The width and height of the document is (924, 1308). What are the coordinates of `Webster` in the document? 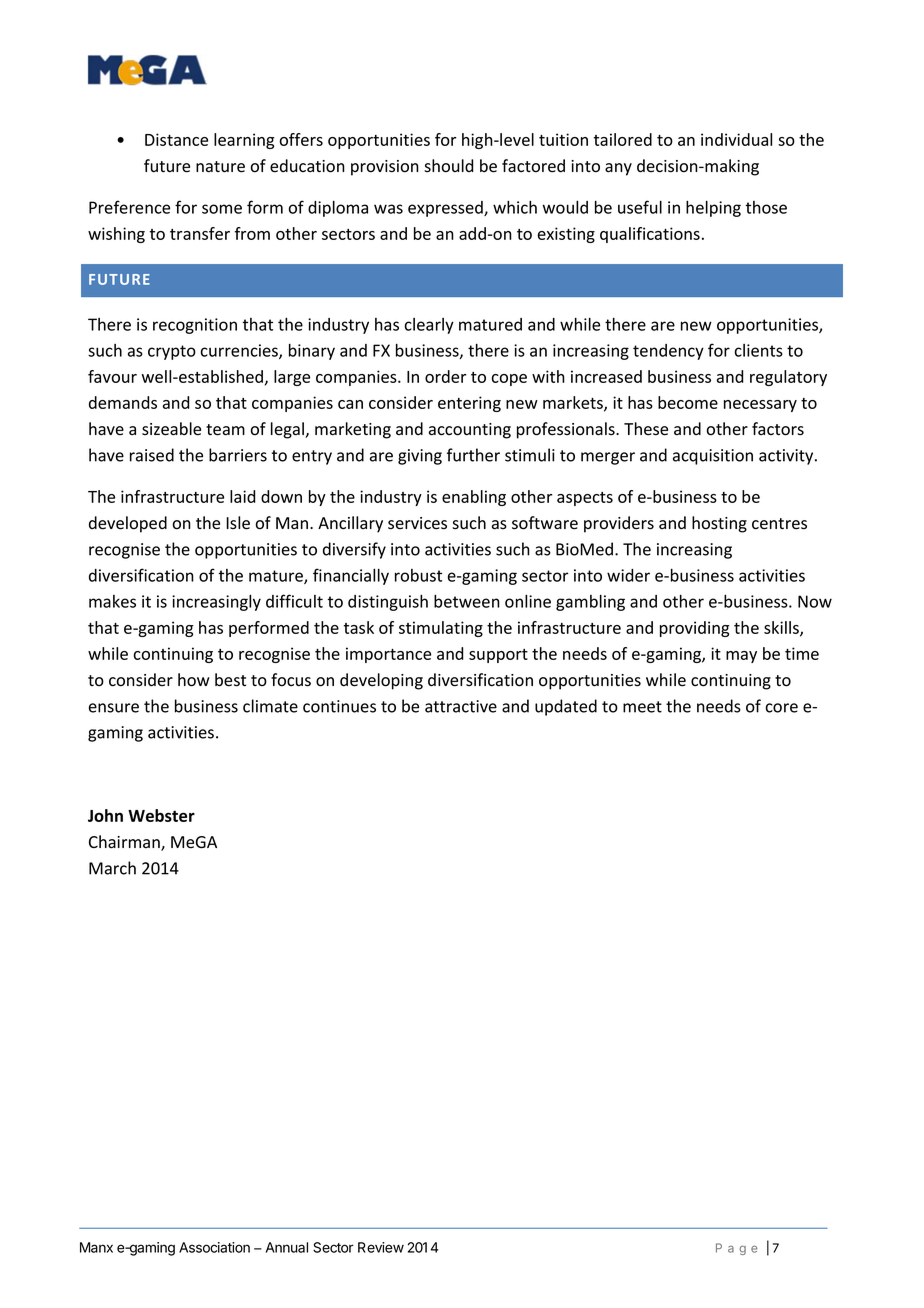 It's located at (161, 815).
